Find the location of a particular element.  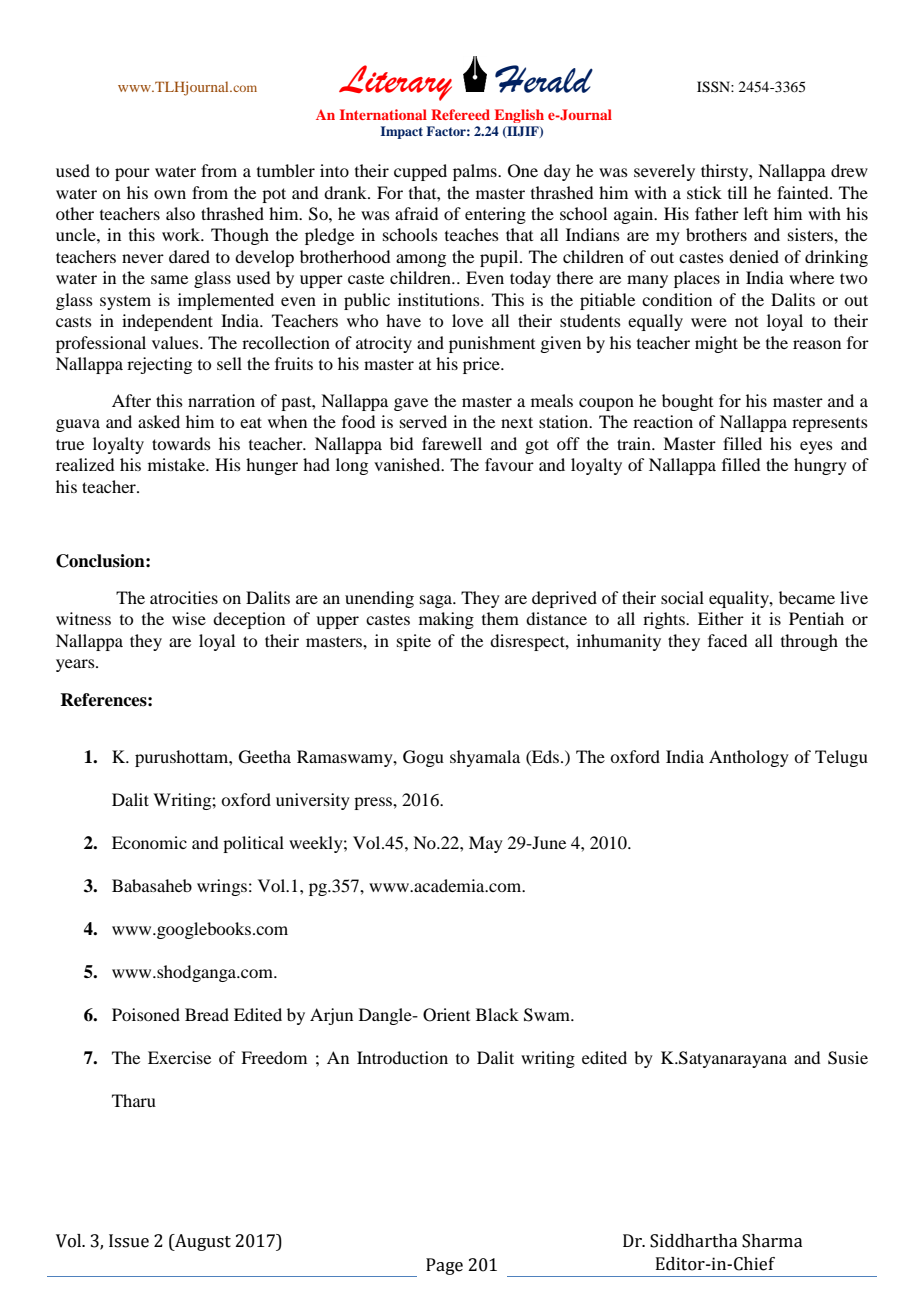

till is located at coordinates (737, 192).
